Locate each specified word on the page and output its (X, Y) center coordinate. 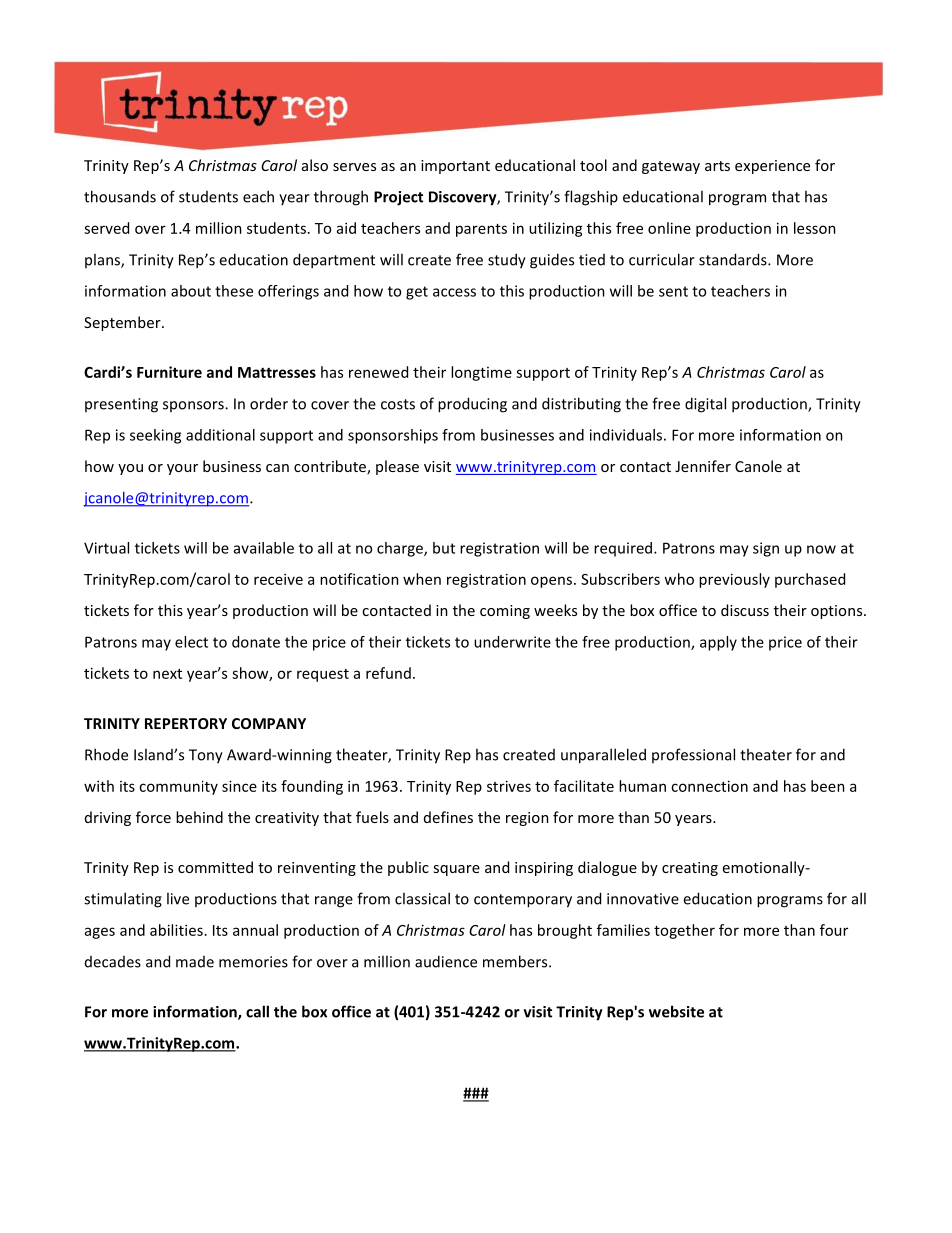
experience (772, 167)
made (195, 962)
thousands (120, 196)
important (455, 167)
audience (446, 961)
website (676, 1011)
